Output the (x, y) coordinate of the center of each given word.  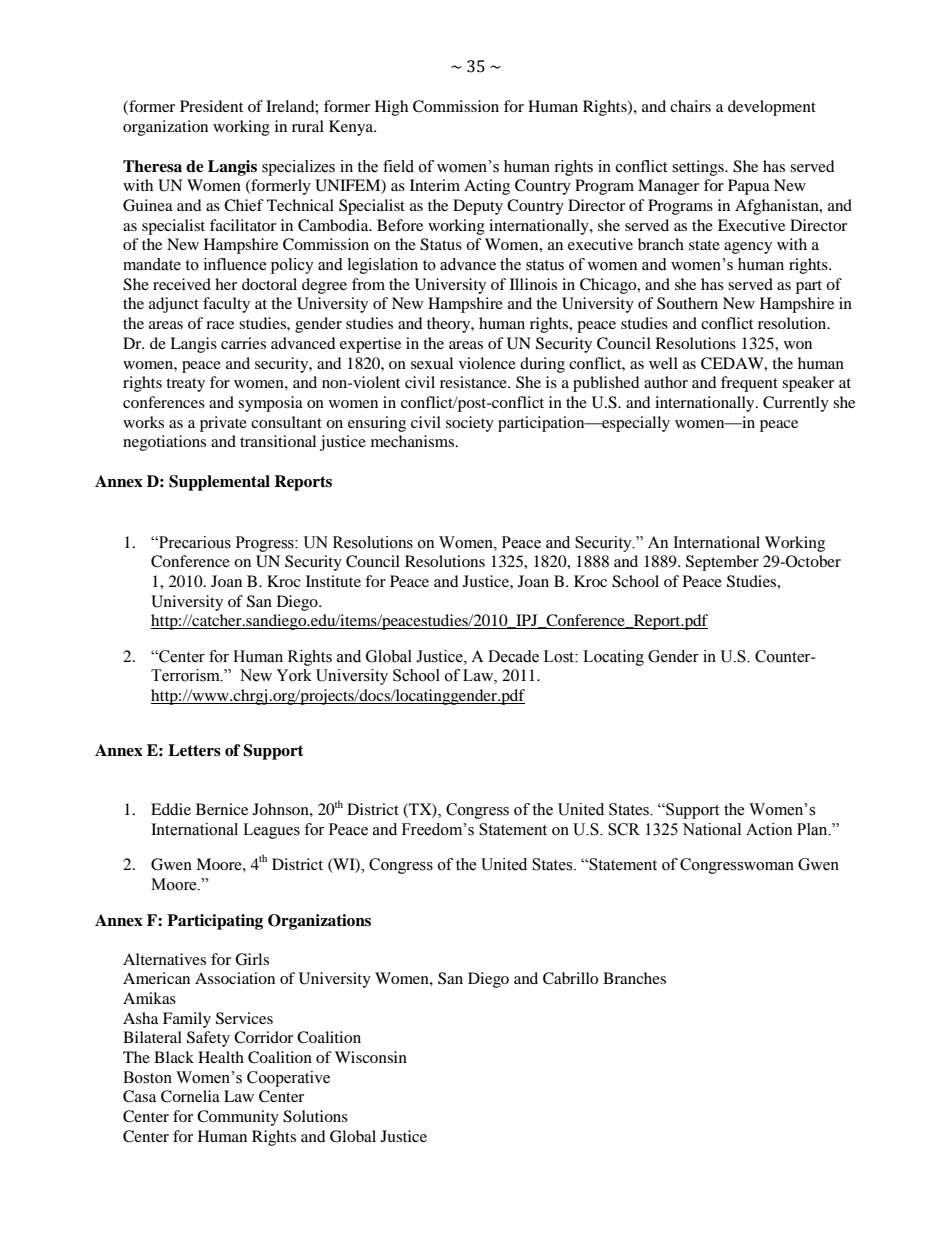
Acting (487, 187)
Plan (813, 829)
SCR (624, 829)
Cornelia (190, 1096)
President (211, 106)
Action (769, 829)
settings (699, 168)
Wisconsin (371, 1057)
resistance (474, 382)
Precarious (194, 542)
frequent (749, 384)
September (722, 563)
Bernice (222, 809)
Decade (513, 656)
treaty (185, 385)
